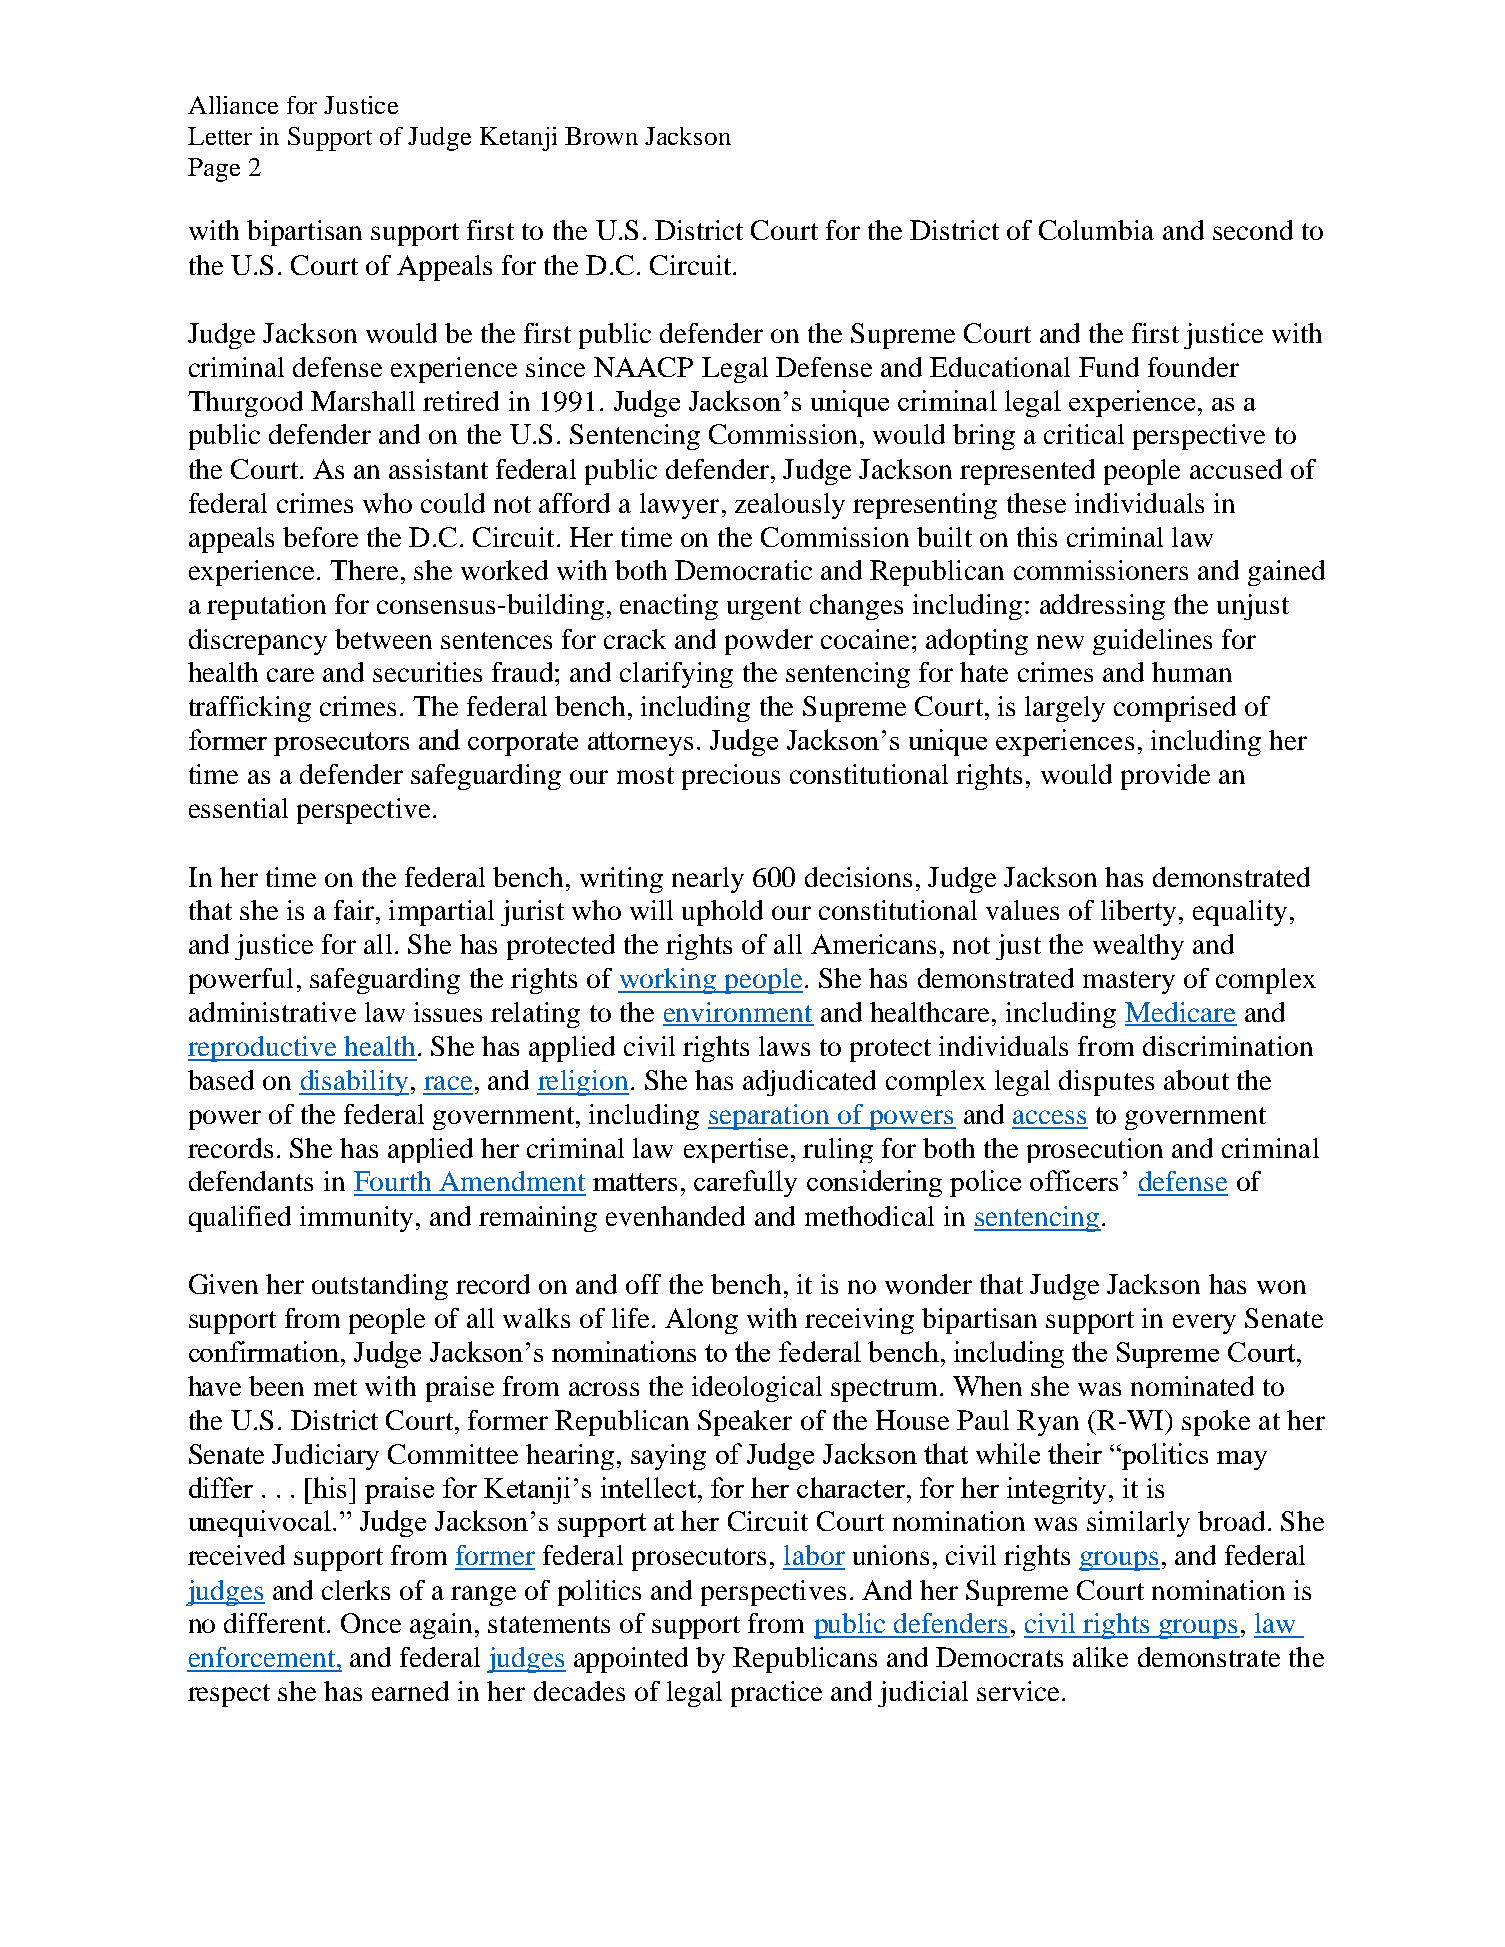  Describe the element at coordinates (722, 913) in the screenshot. I see `uphold` at that location.
